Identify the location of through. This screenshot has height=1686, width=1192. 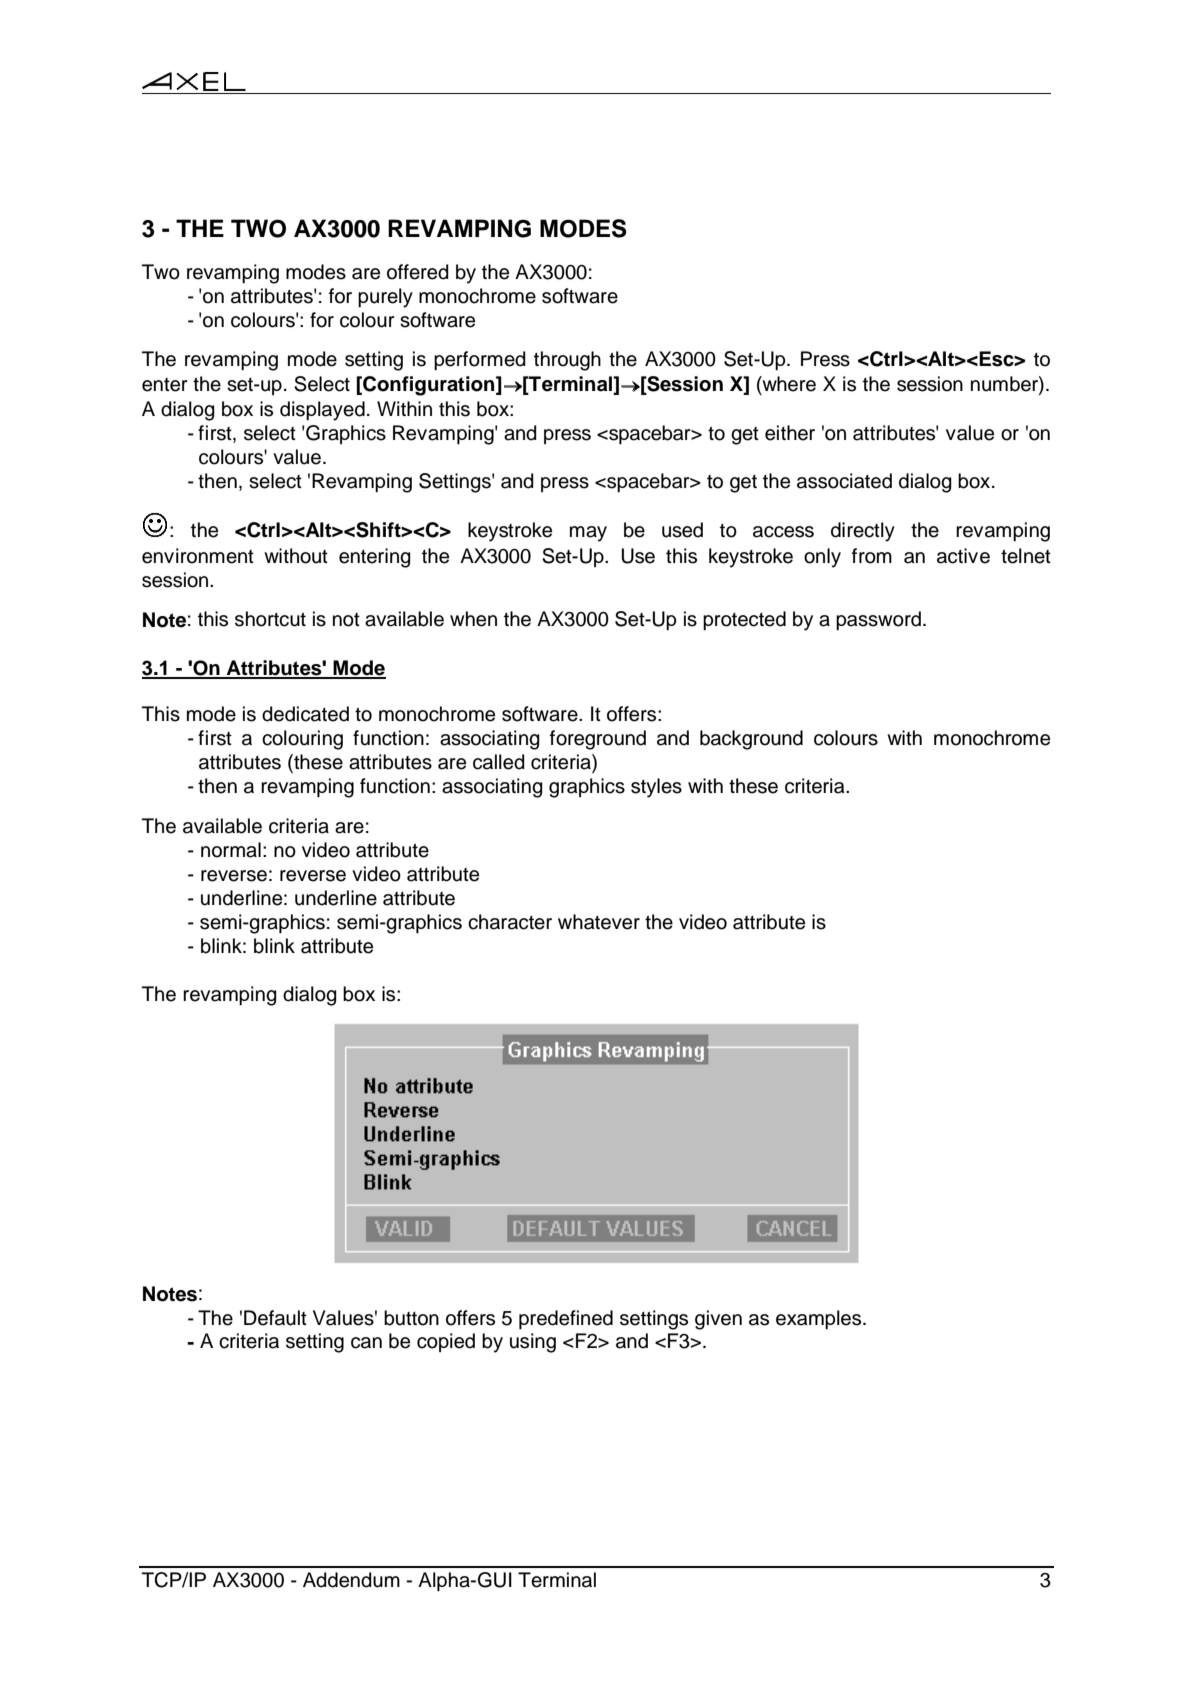
(567, 361).
